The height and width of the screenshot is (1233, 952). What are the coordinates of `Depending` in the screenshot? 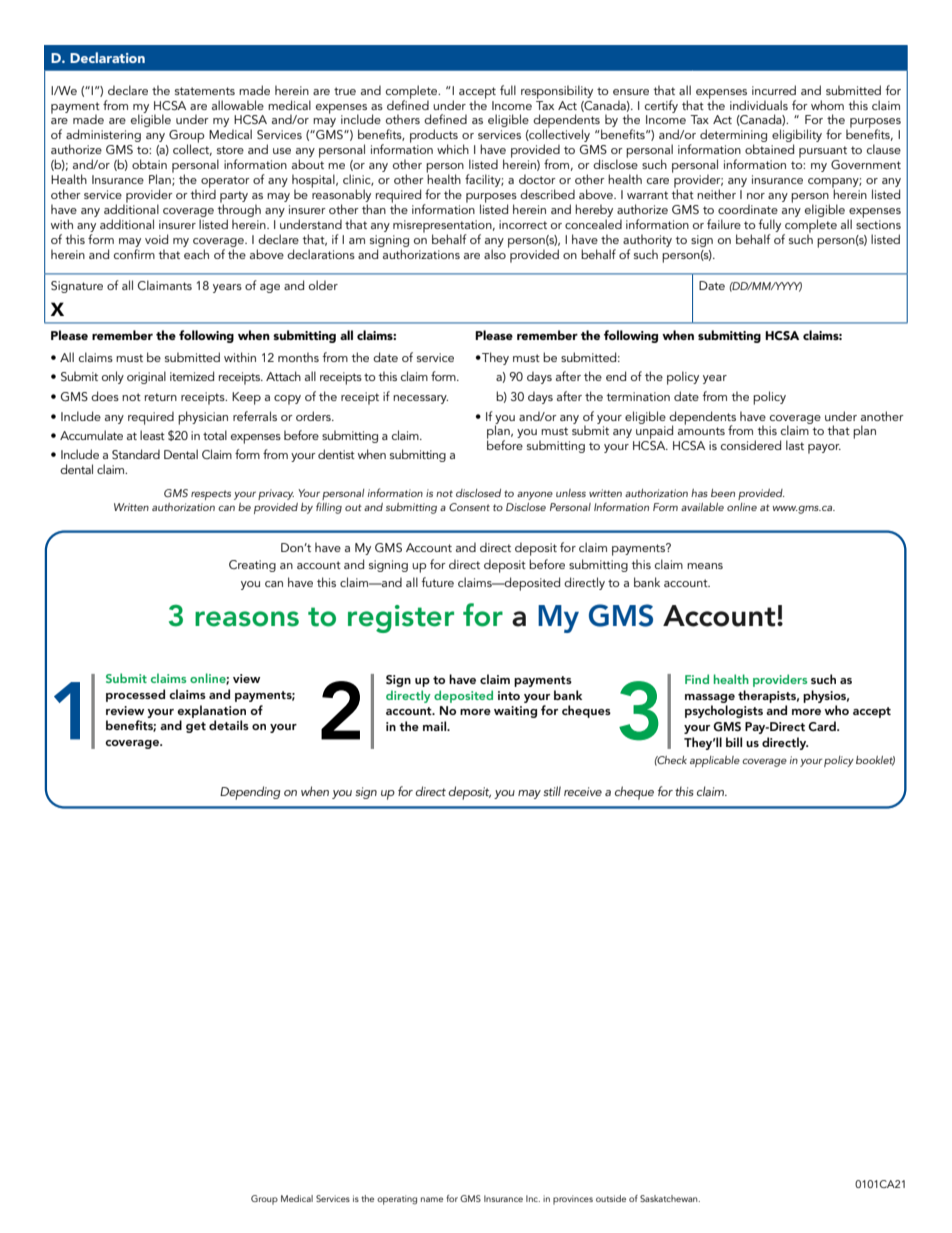 It's located at (250, 793).
